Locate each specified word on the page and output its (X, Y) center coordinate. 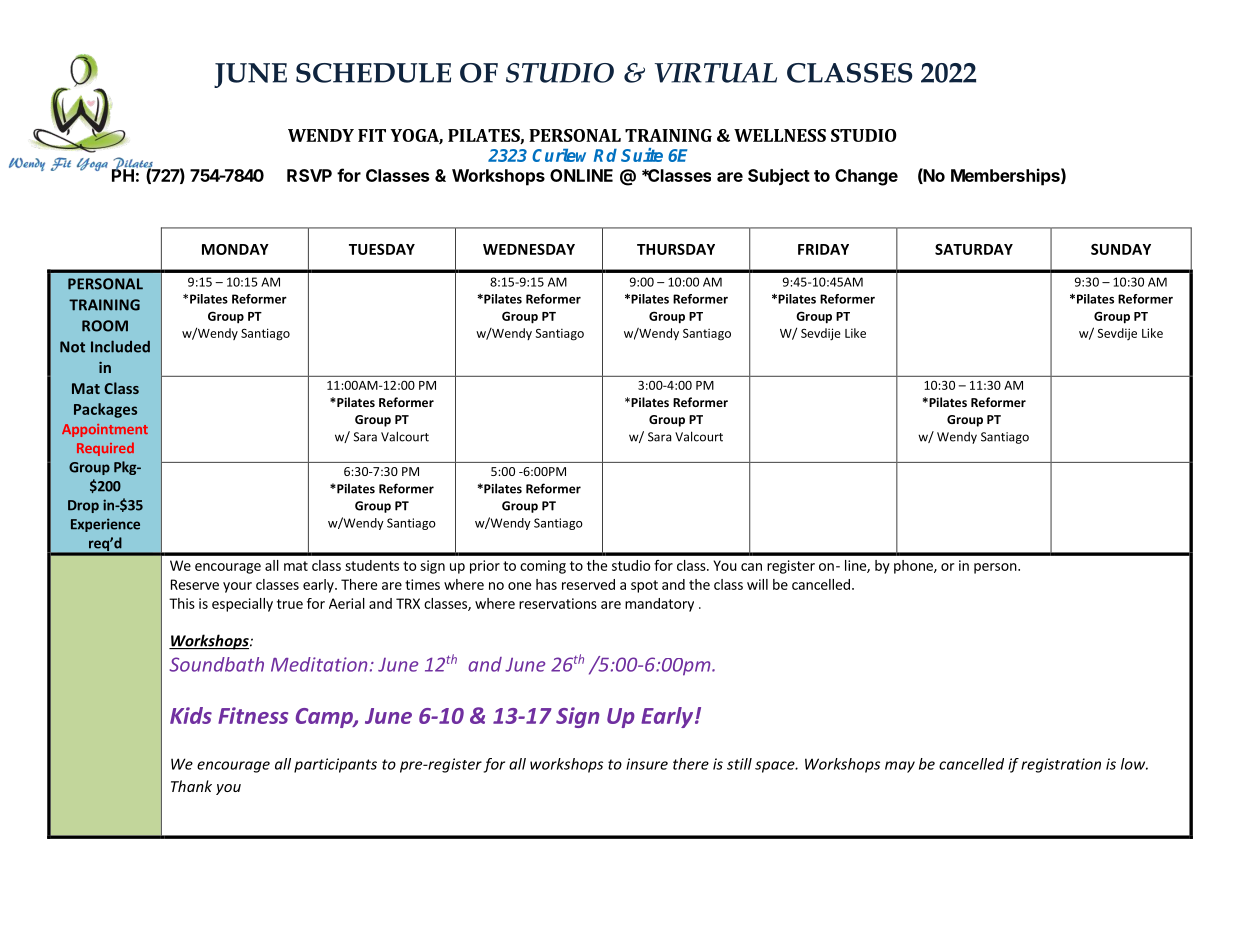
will (757, 584)
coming (543, 567)
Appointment (105, 430)
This (182, 603)
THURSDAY (676, 249)
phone (914, 567)
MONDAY (235, 249)
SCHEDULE (373, 73)
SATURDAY (974, 249)
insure (647, 764)
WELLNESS (780, 135)
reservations (558, 603)
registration (1061, 765)
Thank (191, 786)
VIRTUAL (716, 73)
